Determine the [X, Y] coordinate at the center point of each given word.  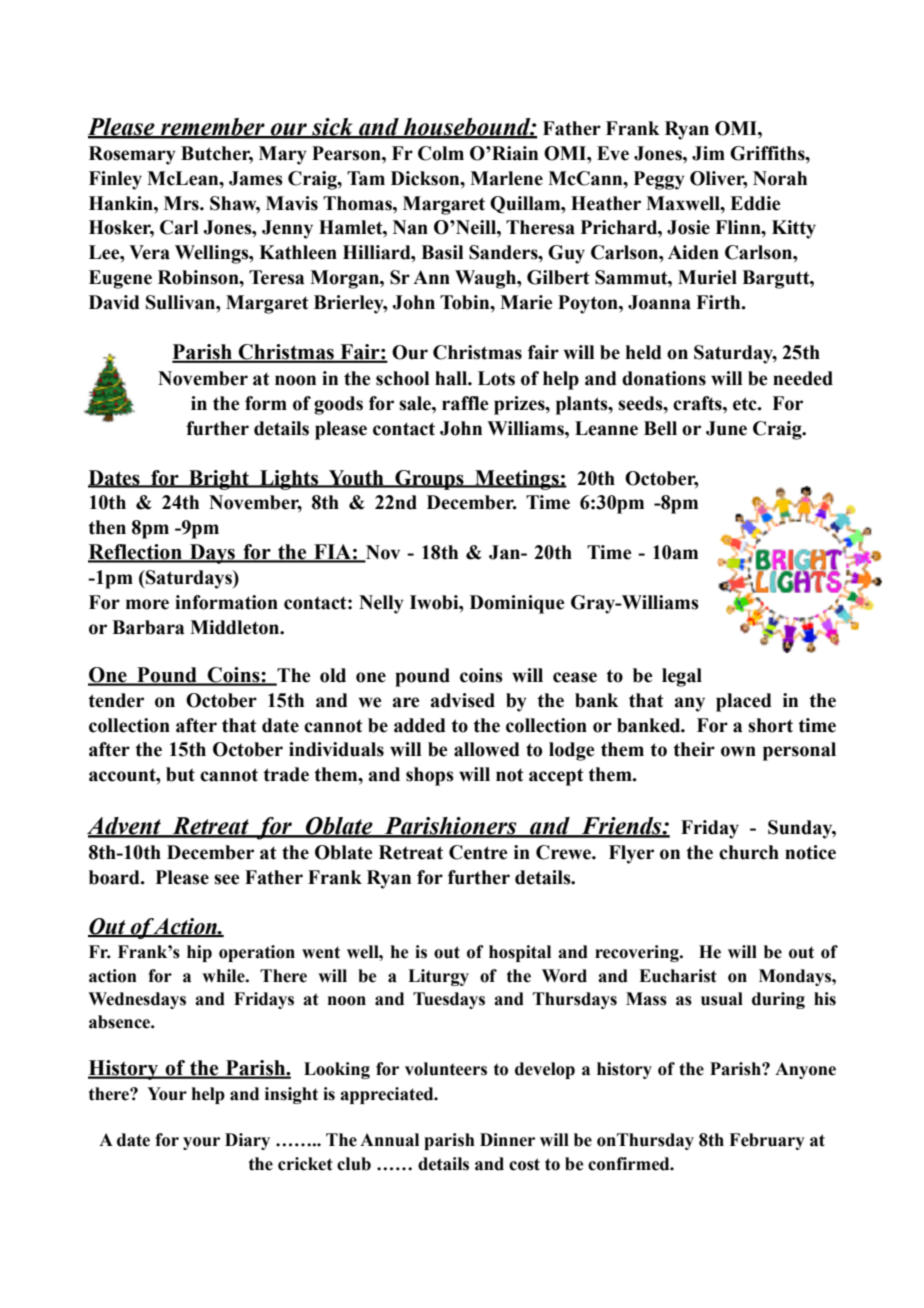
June [726, 428]
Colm [441, 153]
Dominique [517, 604]
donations [664, 378]
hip [199, 953]
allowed [487, 749]
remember [213, 128]
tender [116, 700]
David [114, 302]
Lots [496, 378]
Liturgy [438, 977]
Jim [708, 153]
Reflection [136, 553]
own [738, 751]
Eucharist [677, 976]
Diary [247, 1141]
